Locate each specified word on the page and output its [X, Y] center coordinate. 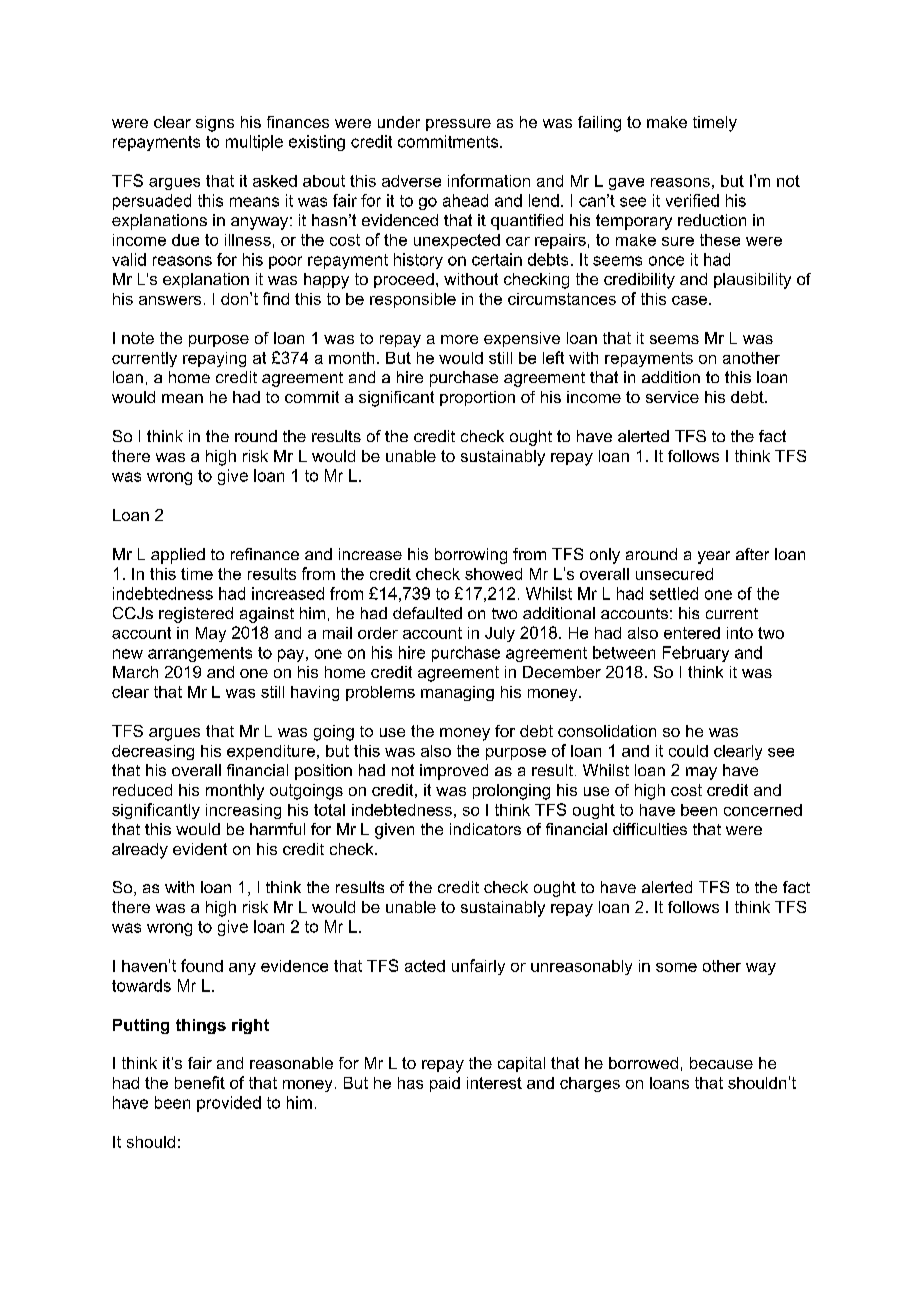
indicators [485, 829]
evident [200, 849]
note [138, 338]
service [672, 397]
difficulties [650, 829]
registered [196, 615]
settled [674, 593]
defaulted [427, 613]
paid [445, 1084]
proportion [477, 398]
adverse [411, 181]
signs [215, 124]
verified [692, 200]
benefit [200, 1082]
